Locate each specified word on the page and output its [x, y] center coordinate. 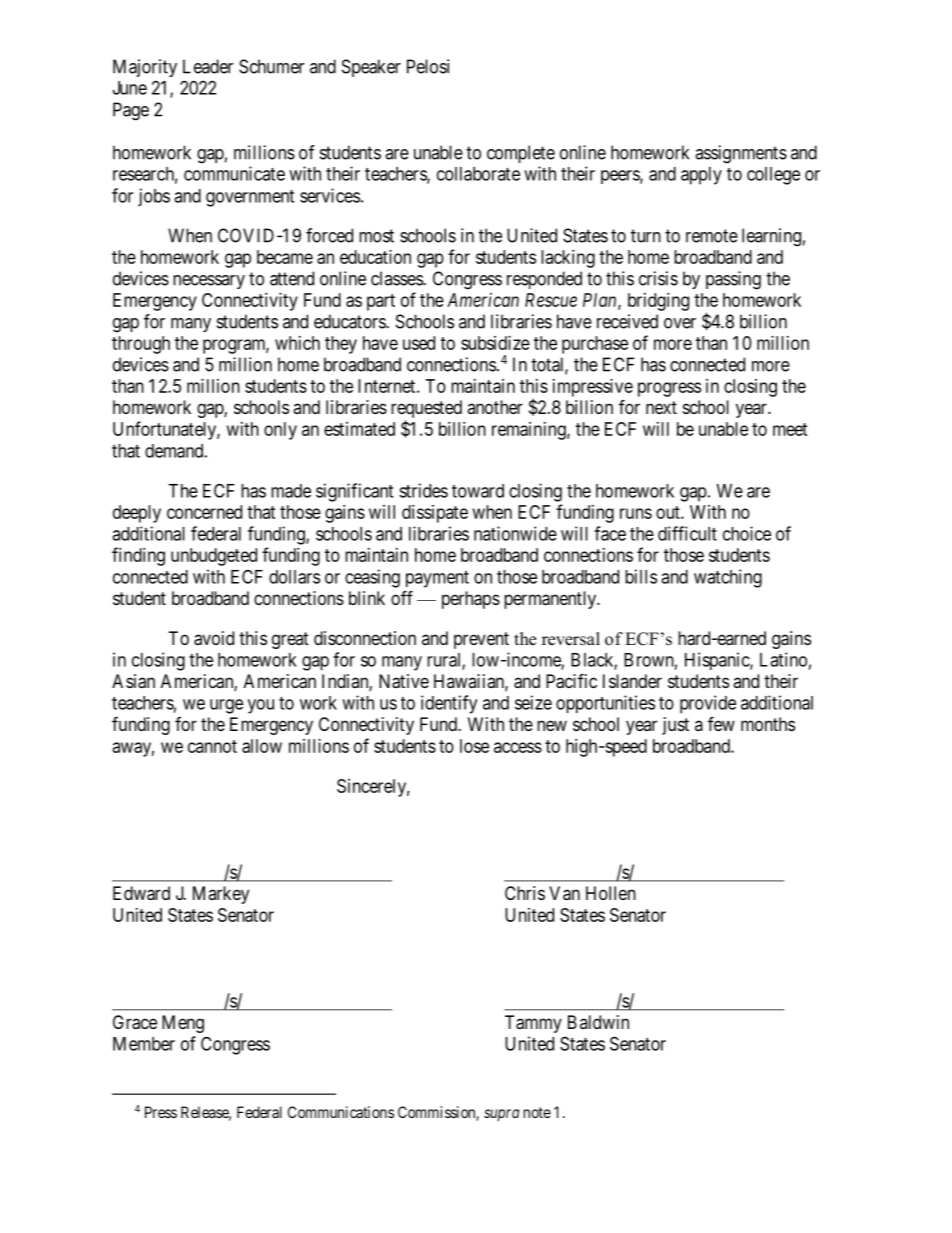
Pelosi [428, 66]
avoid [214, 638]
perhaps [471, 600]
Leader [208, 66]
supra [501, 1115]
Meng [183, 1024]
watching [728, 578]
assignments [741, 154]
